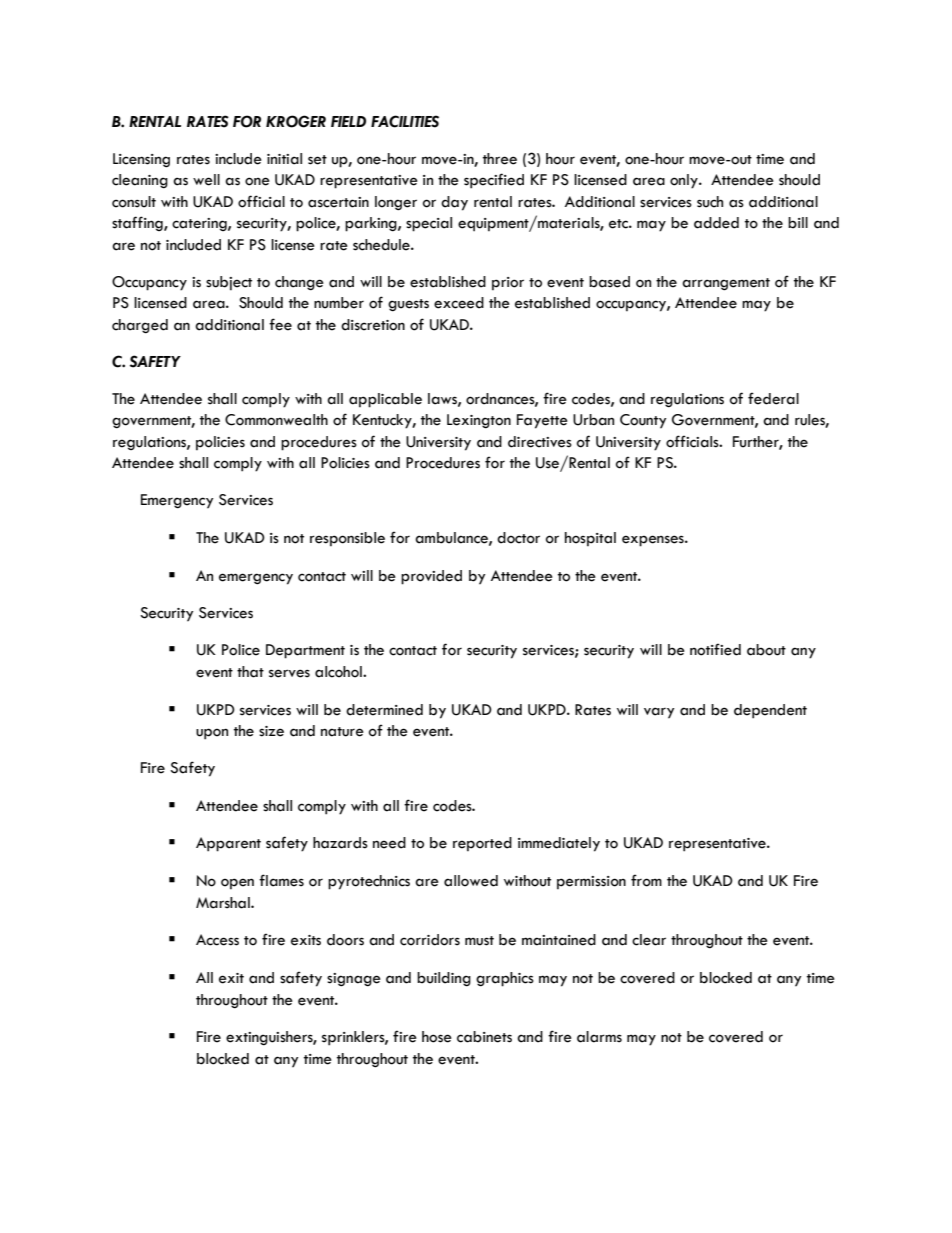 The height and width of the screenshot is (1233, 952). I want to click on well, so click(206, 180).
